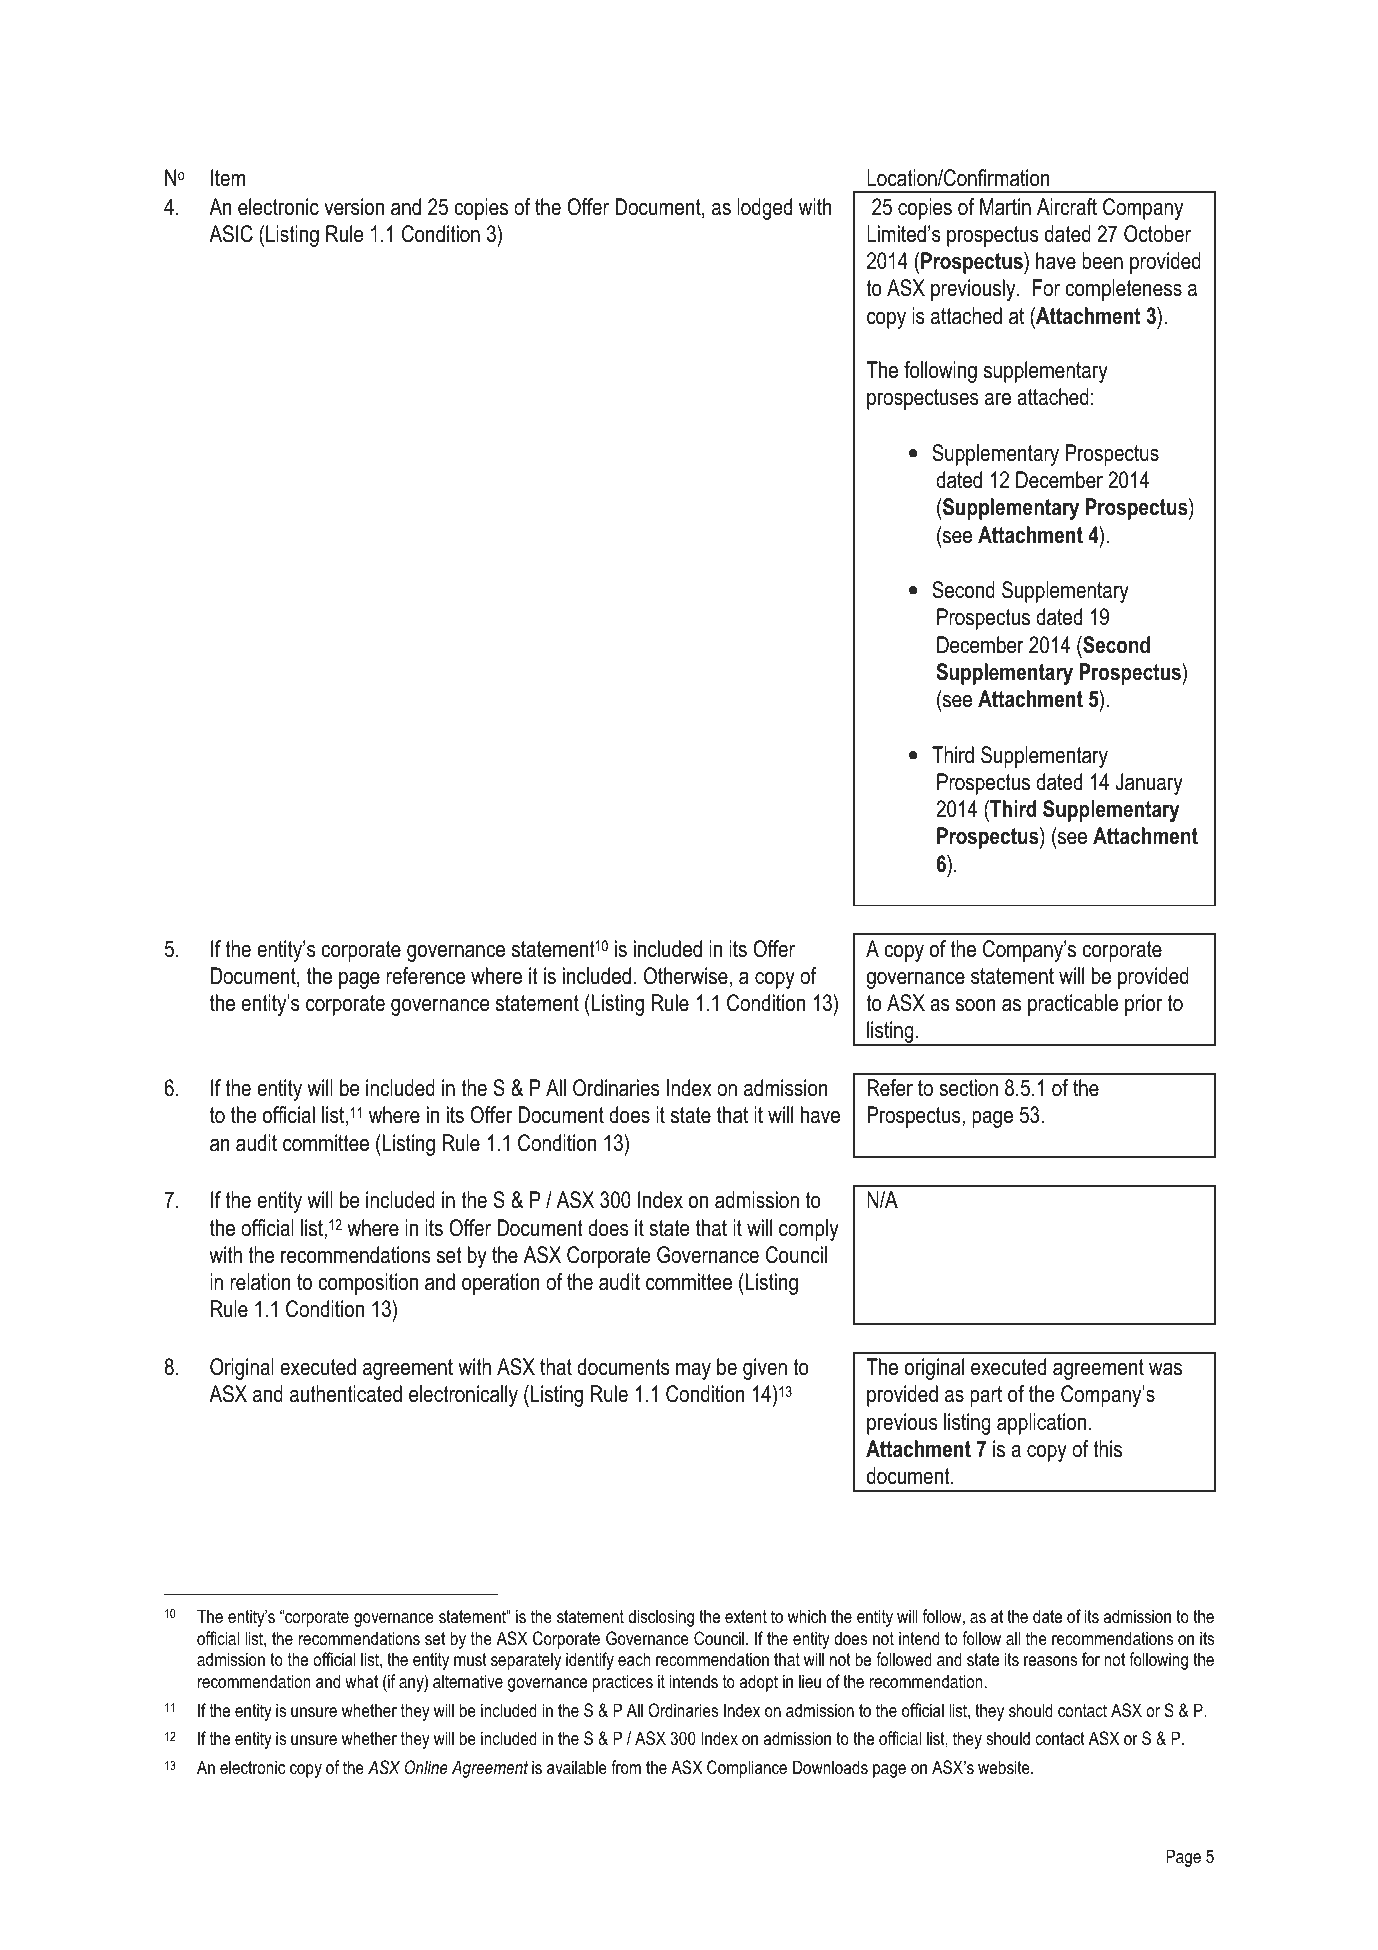 The height and width of the image is (1950, 1378). What do you see at coordinates (368, 1284) in the image?
I see `composition` at bounding box center [368, 1284].
